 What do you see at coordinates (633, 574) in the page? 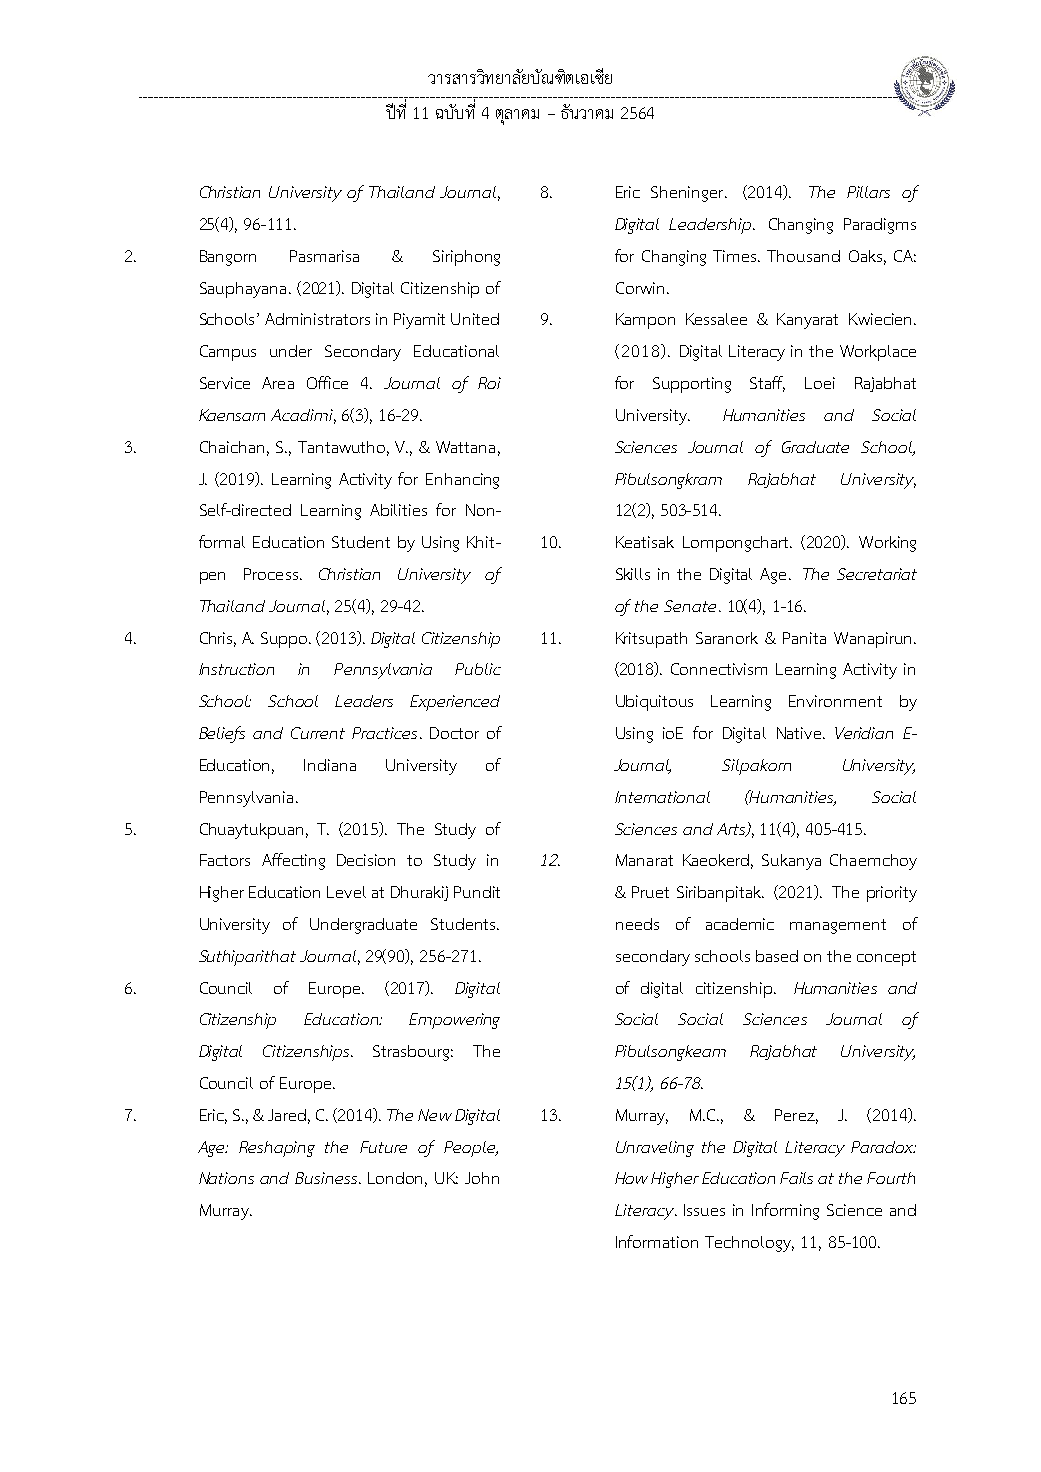
I see `Skills` at bounding box center [633, 574].
